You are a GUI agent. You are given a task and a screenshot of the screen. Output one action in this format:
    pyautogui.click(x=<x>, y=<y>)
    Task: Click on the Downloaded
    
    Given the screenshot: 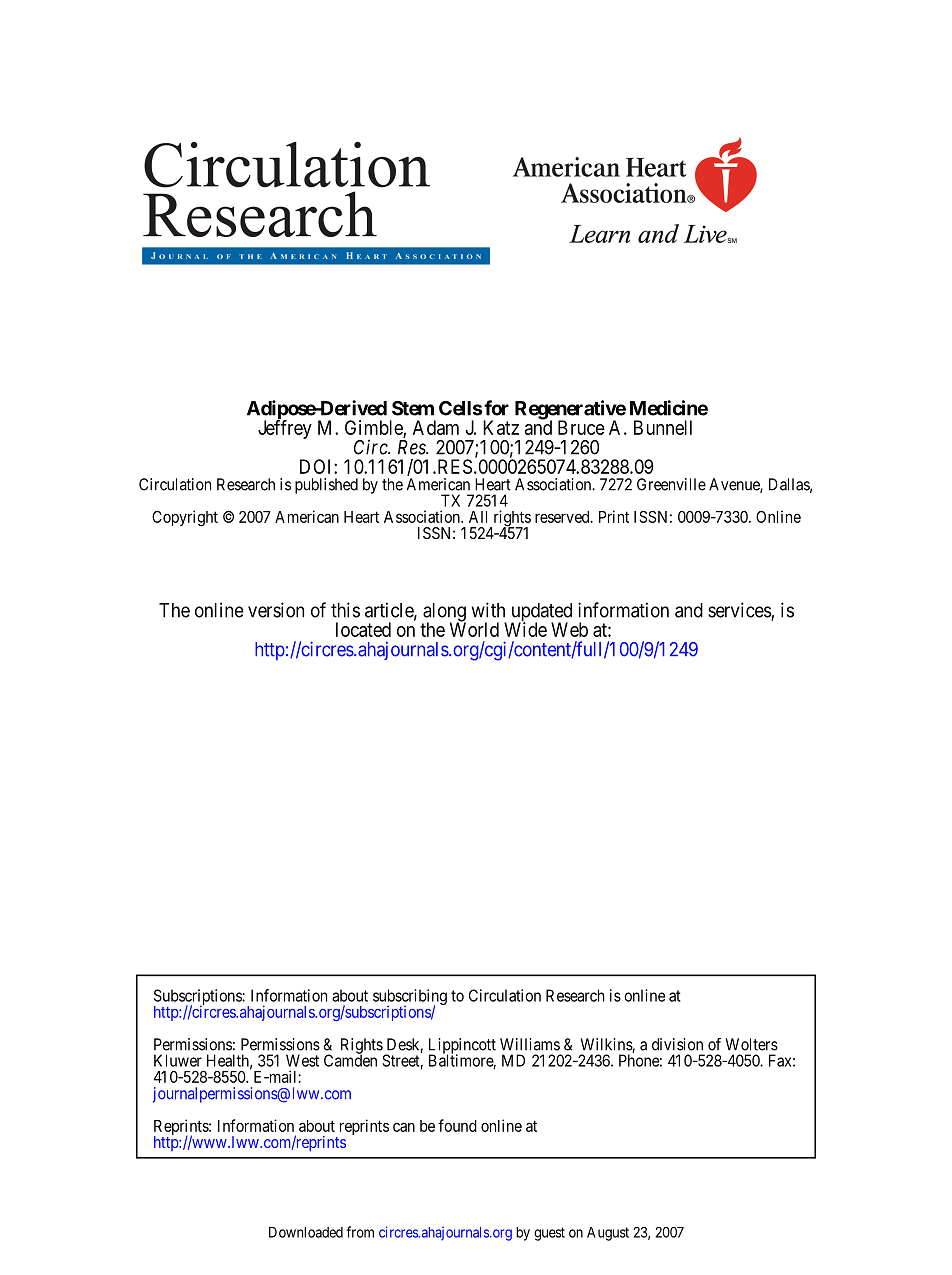 What is the action you would take?
    pyautogui.click(x=306, y=1232)
